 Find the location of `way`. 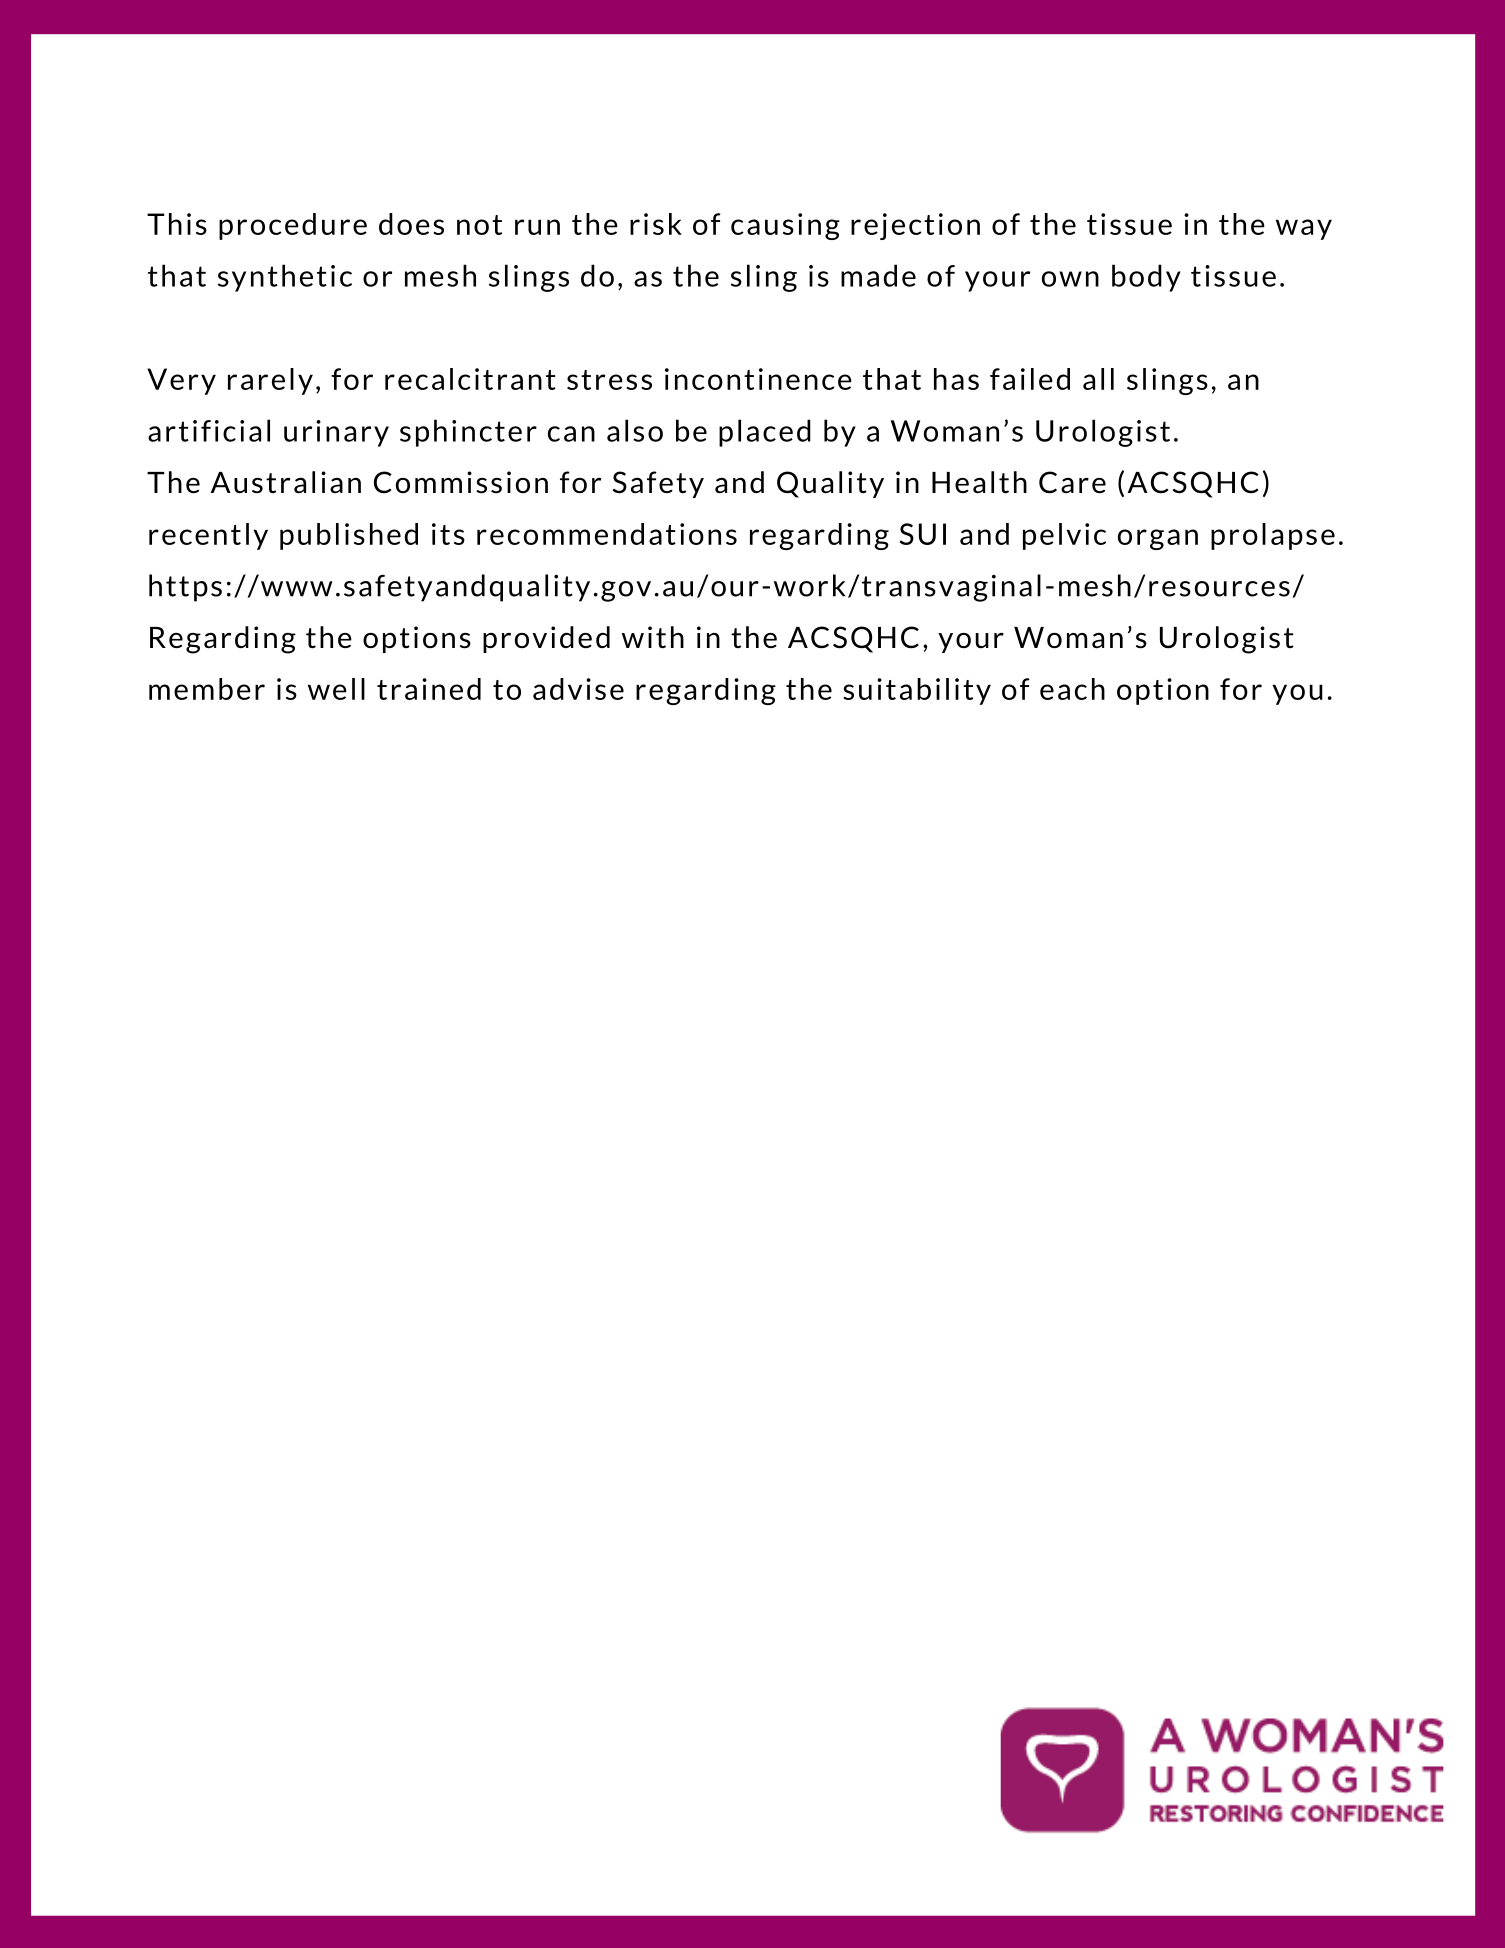

way is located at coordinates (1304, 229).
